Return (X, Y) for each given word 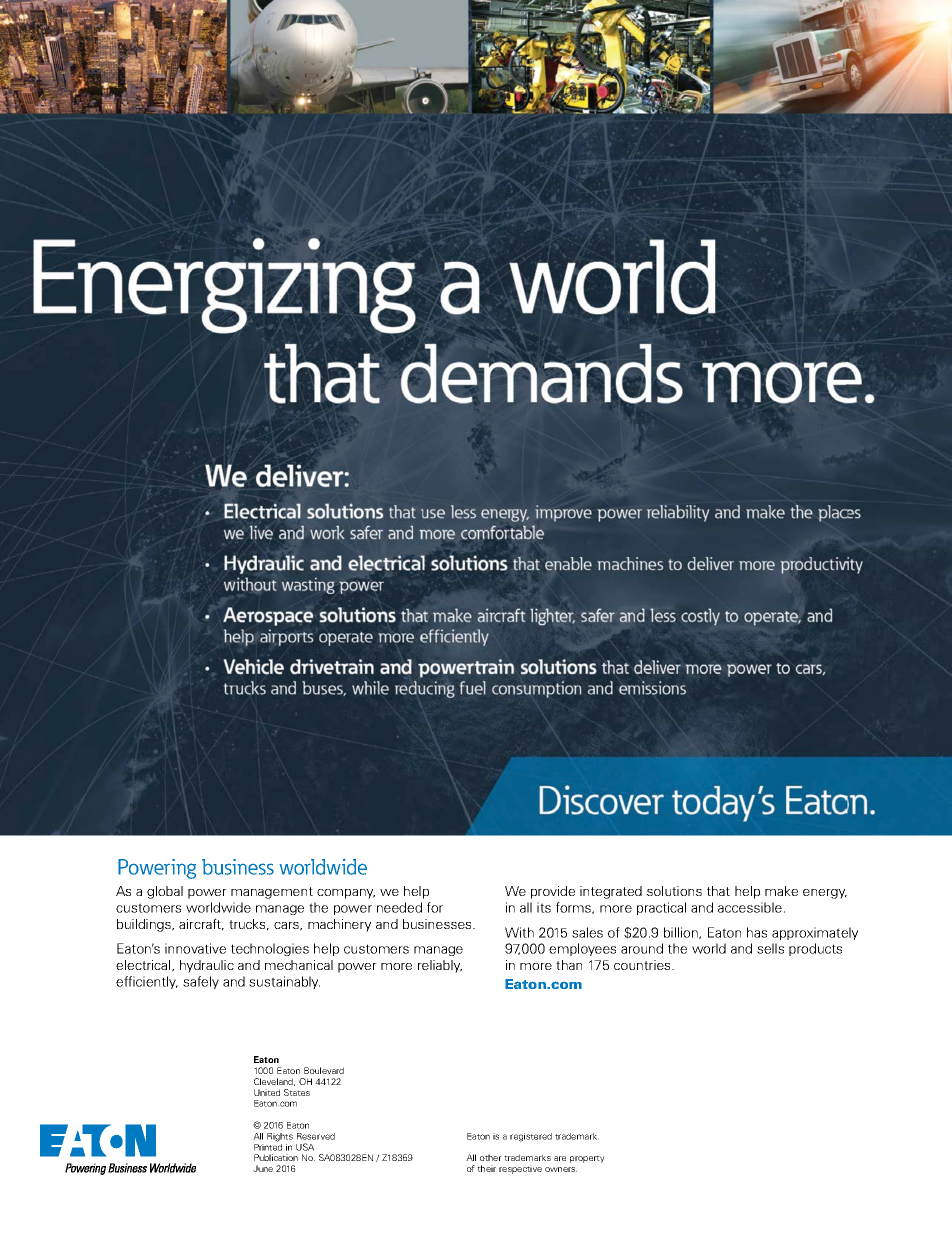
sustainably (284, 982)
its (544, 907)
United (267, 1092)
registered (531, 1137)
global (165, 892)
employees (582, 949)
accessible (750, 907)
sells (770, 948)
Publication (276, 1157)
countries (643, 965)
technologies (270, 949)
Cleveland (274, 1082)
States (297, 1092)
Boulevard (324, 1070)
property (587, 1159)
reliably (440, 966)
